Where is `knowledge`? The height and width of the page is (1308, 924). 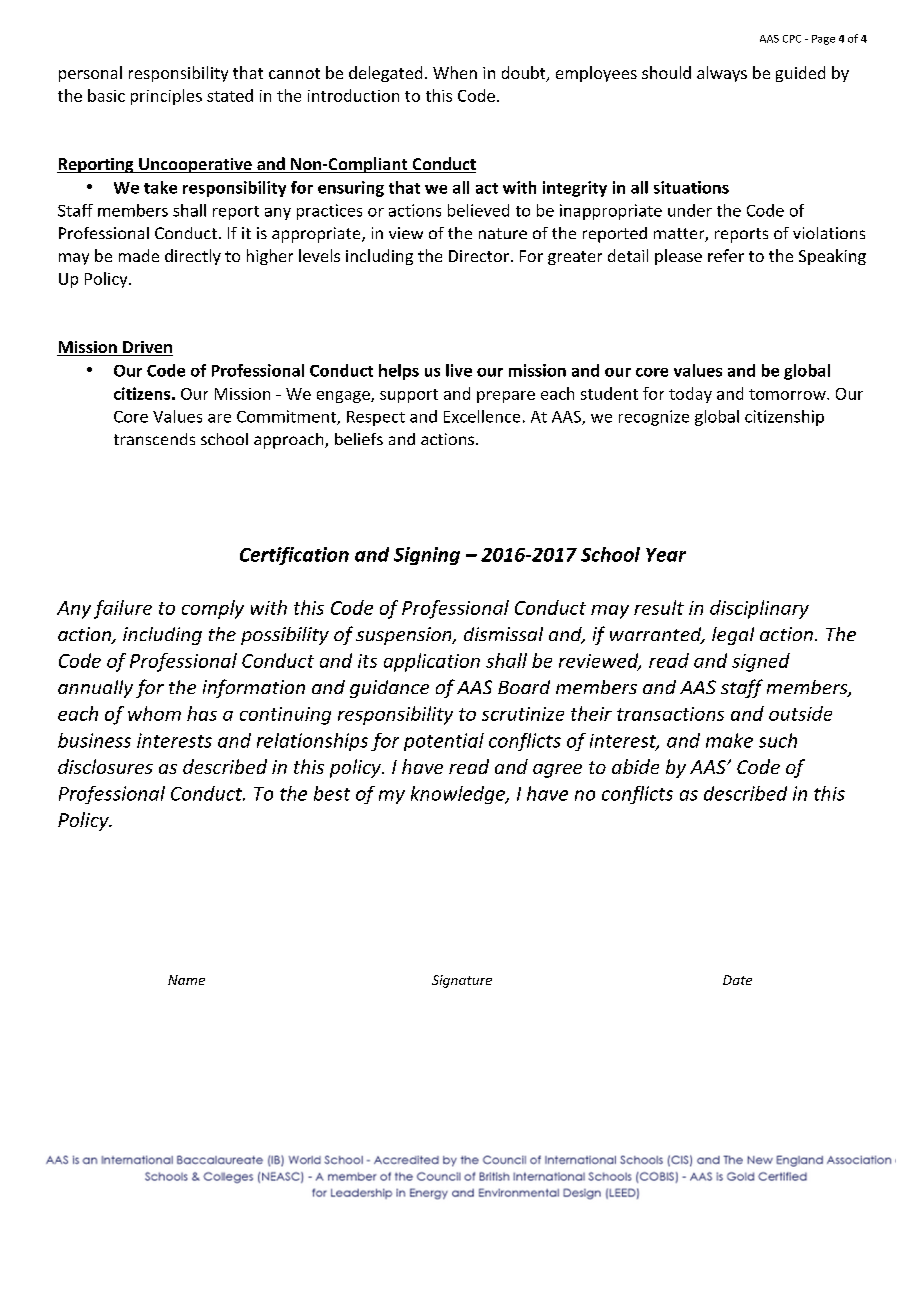
knowledge is located at coordinates (459, 795).
